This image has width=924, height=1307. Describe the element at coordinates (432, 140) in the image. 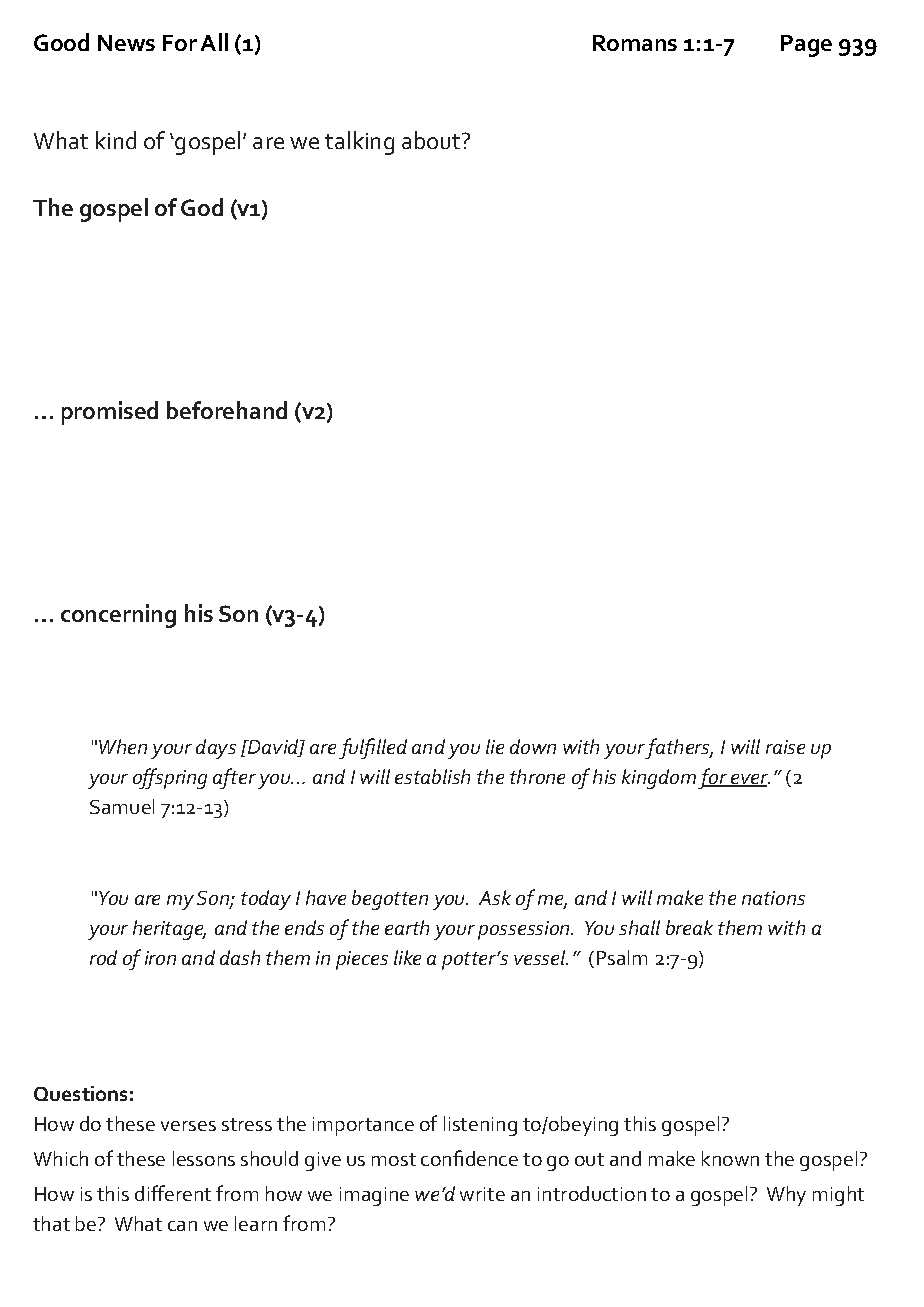

I see `about` at that location.
